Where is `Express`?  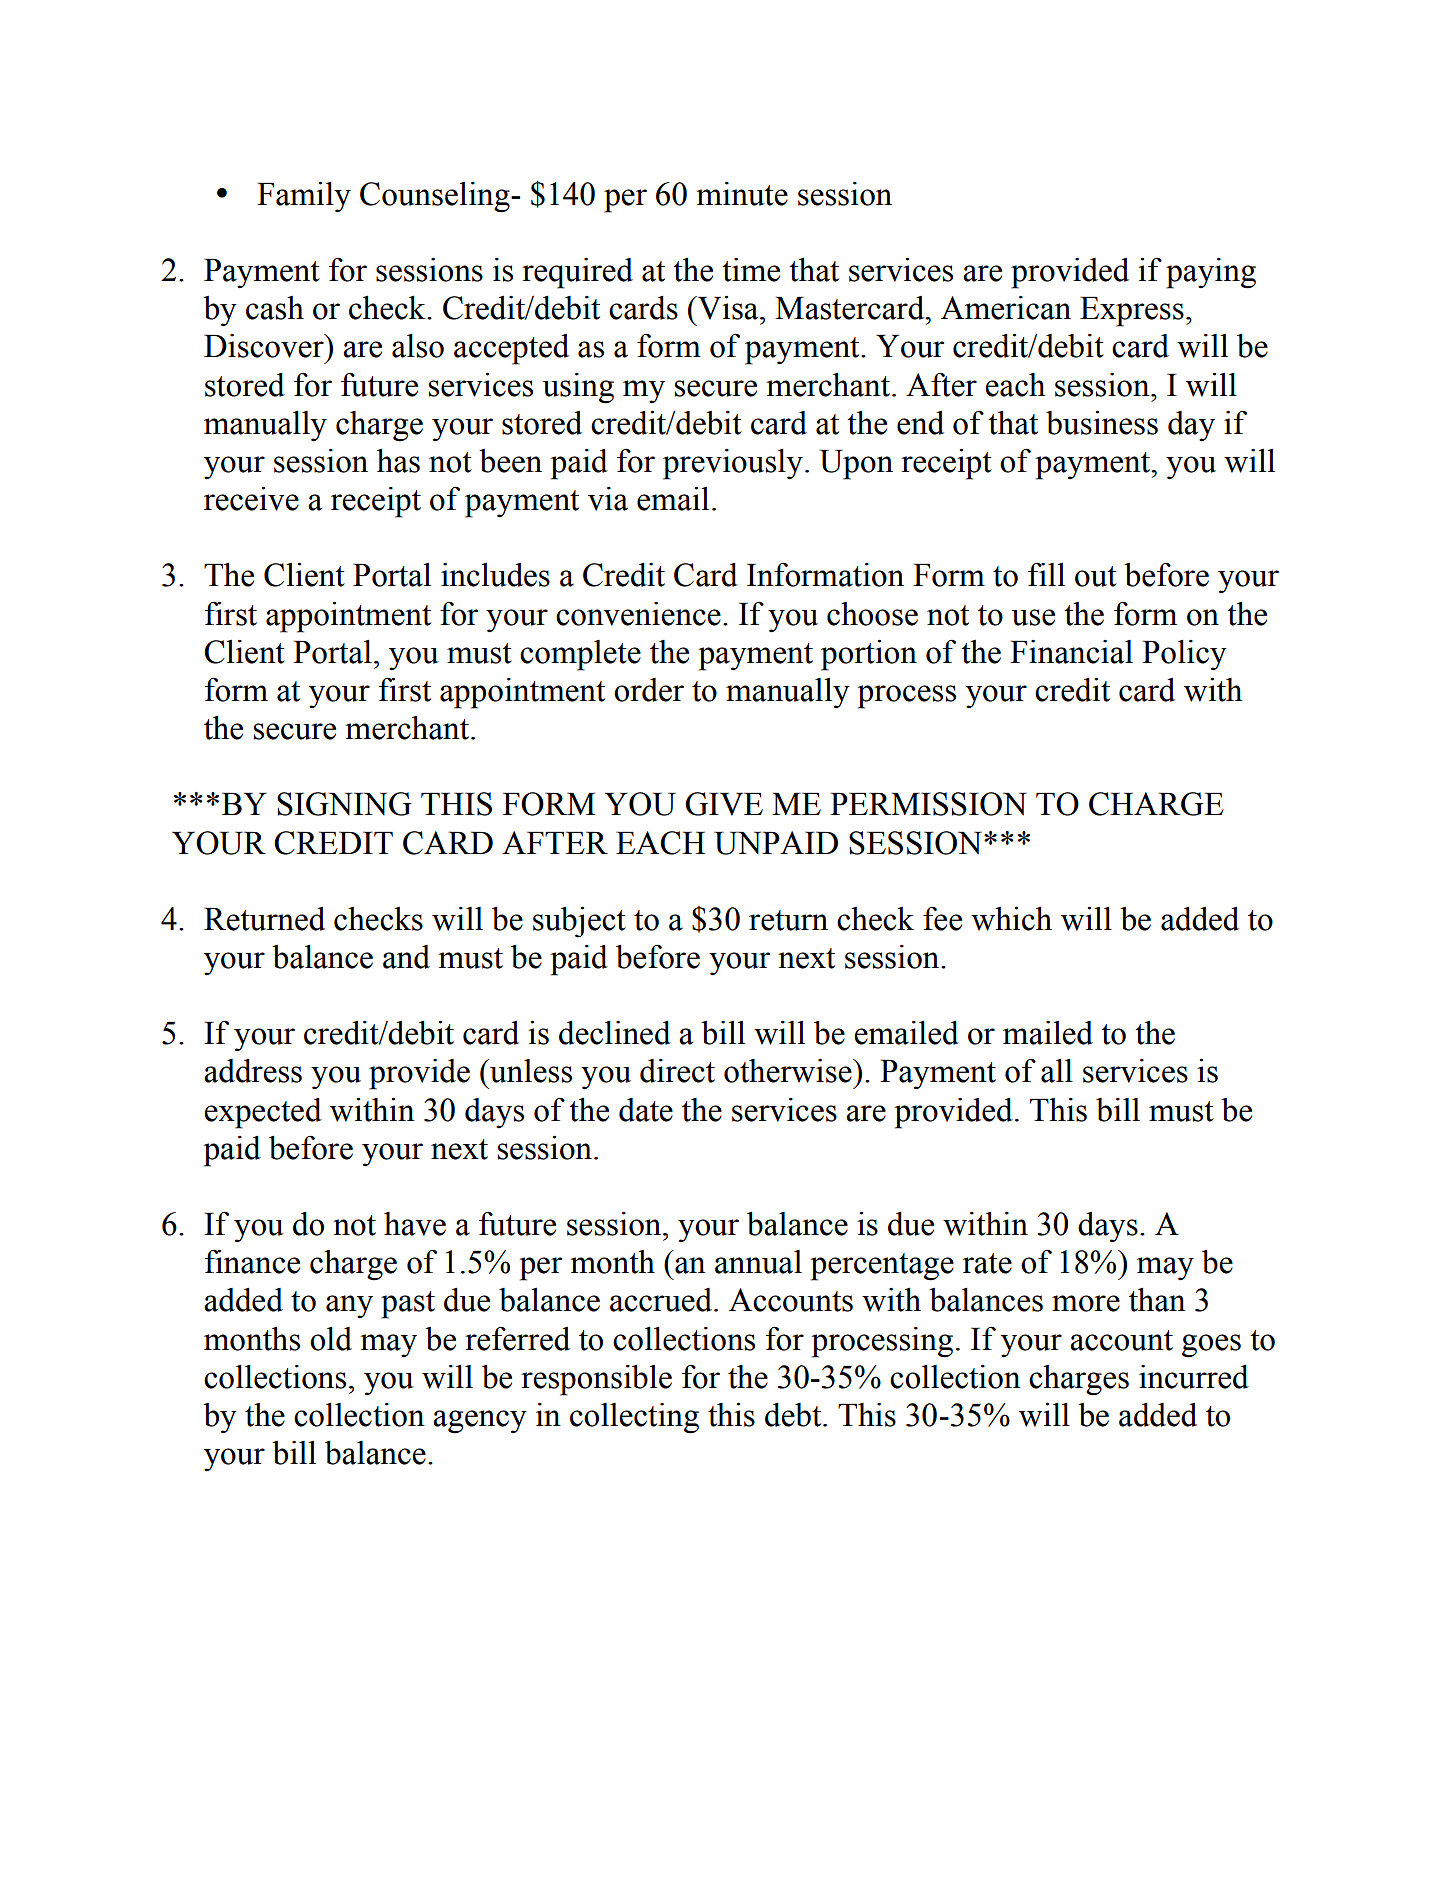 Express is located at coordinates (1132, 311).
